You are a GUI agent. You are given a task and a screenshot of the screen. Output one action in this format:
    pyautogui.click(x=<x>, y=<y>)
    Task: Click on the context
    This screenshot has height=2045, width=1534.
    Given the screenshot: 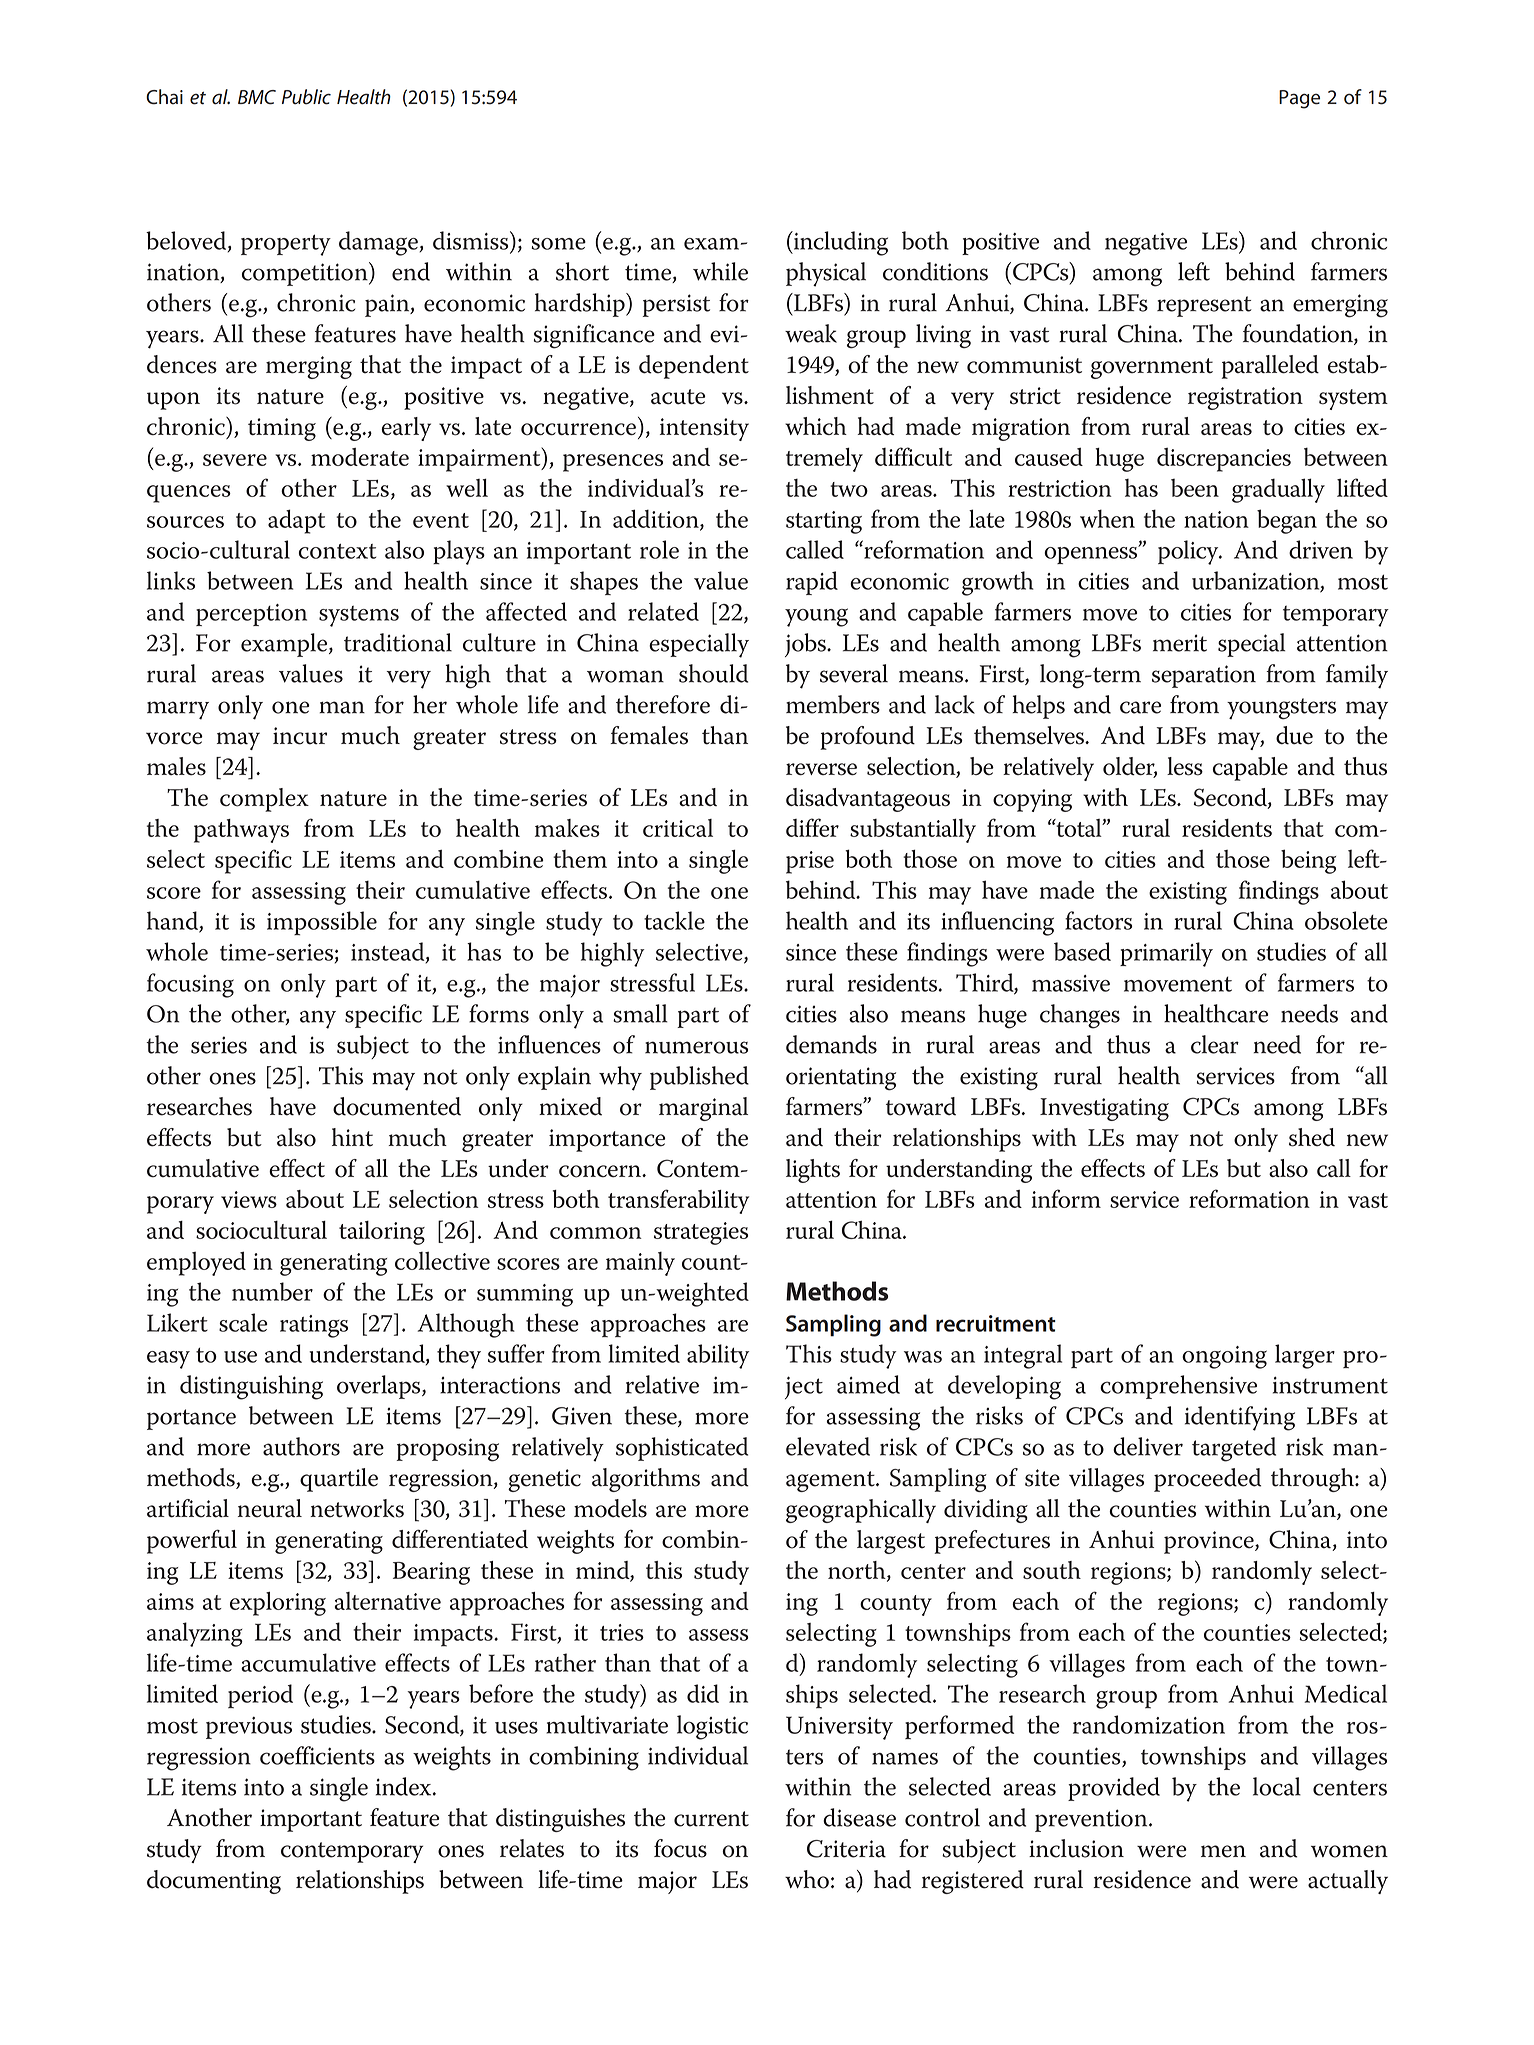 What is the action you would take?
    pyautogui.click(x=337, y=551)
